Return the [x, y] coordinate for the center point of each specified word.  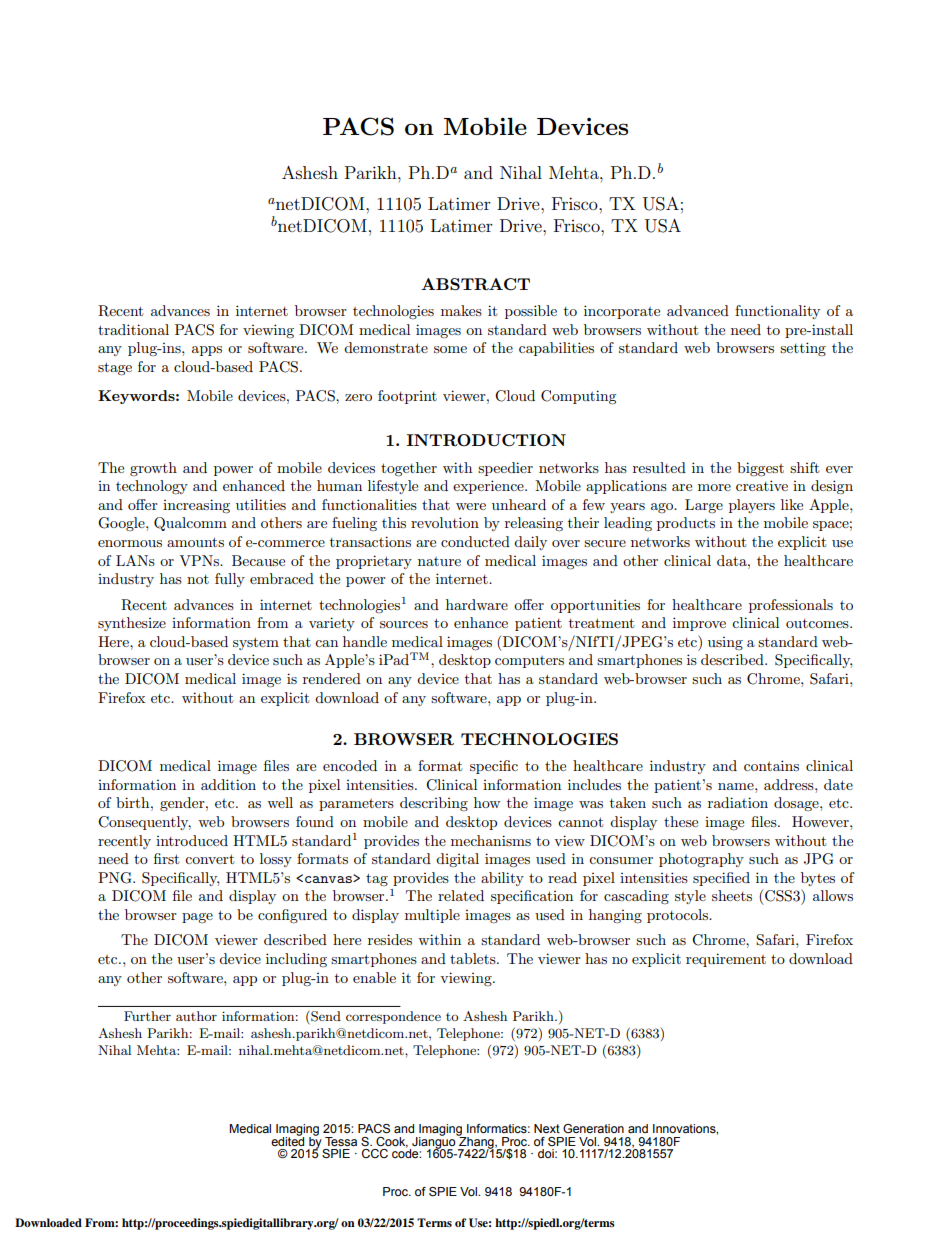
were [471, 506]
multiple [432, 916]
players [752, 506]
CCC [375, 1153]
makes [461, 310]
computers [529, 662]
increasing [196, 506]
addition [228, 784]
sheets [732, 895]
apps [207, 351]
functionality [777, 312]
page [197, 918]
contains [771, 765]
